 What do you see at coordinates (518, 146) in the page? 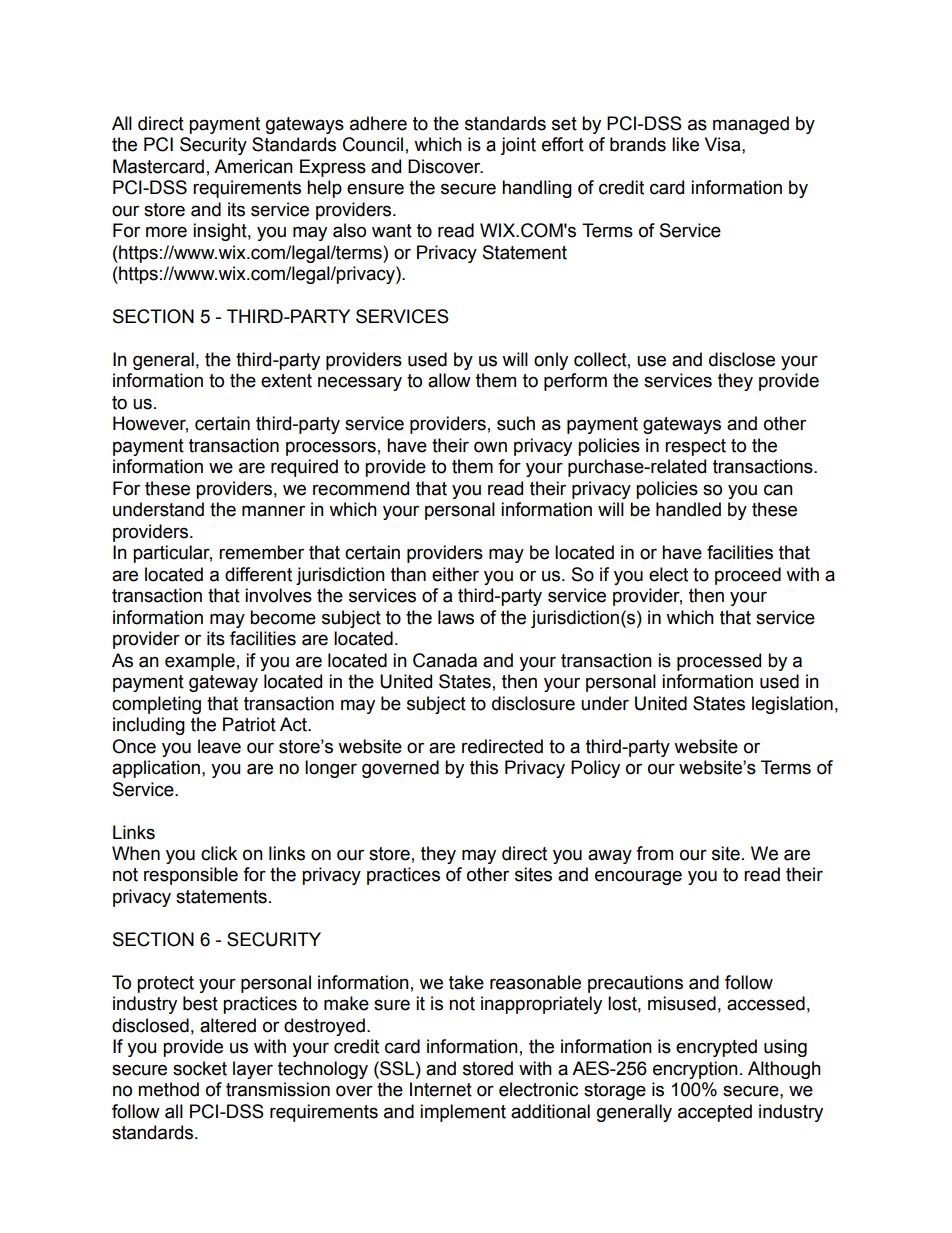
I see `joint` at bounding box center [518, 146].
